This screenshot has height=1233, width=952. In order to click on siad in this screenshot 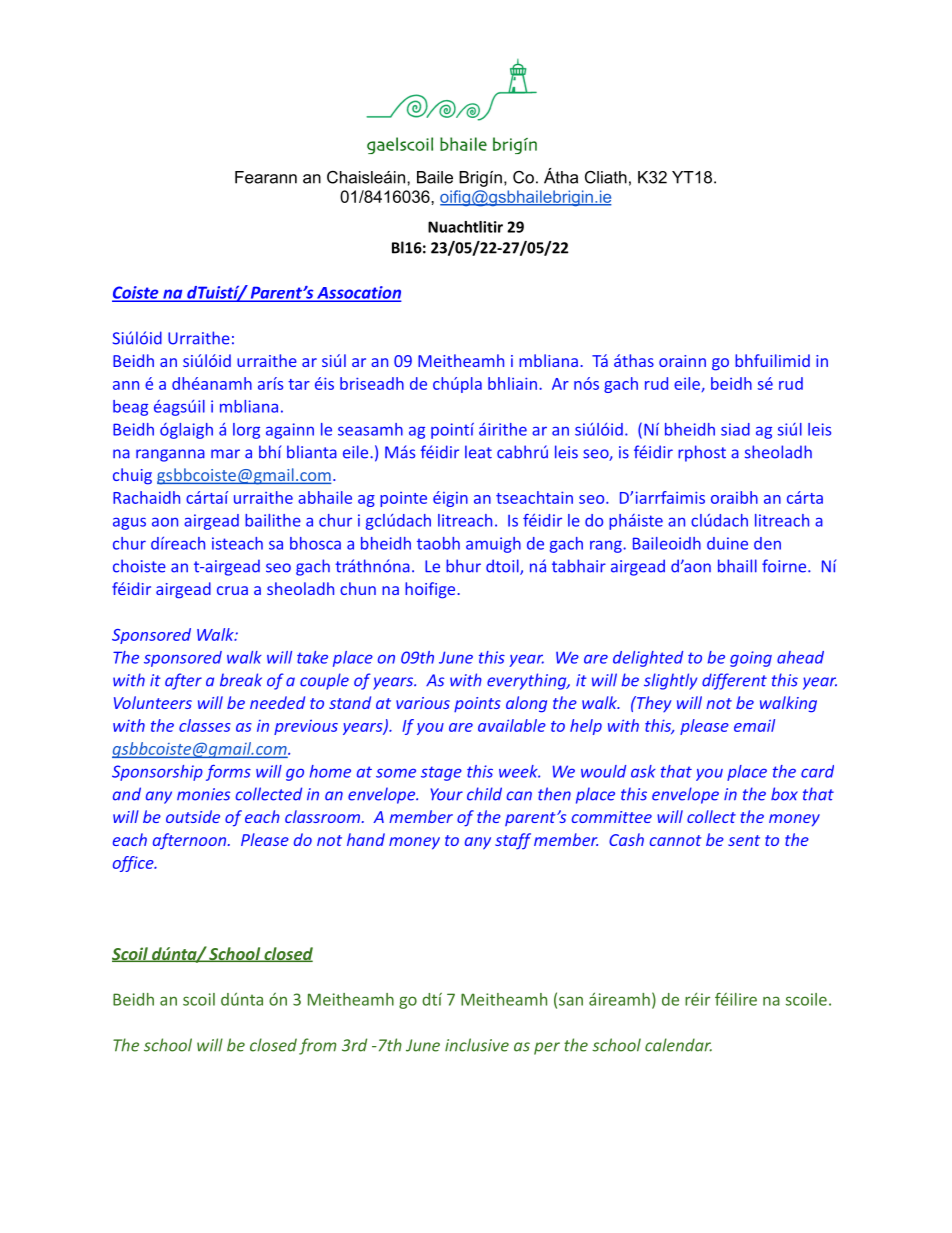, I will do `click(735, 429)`.
